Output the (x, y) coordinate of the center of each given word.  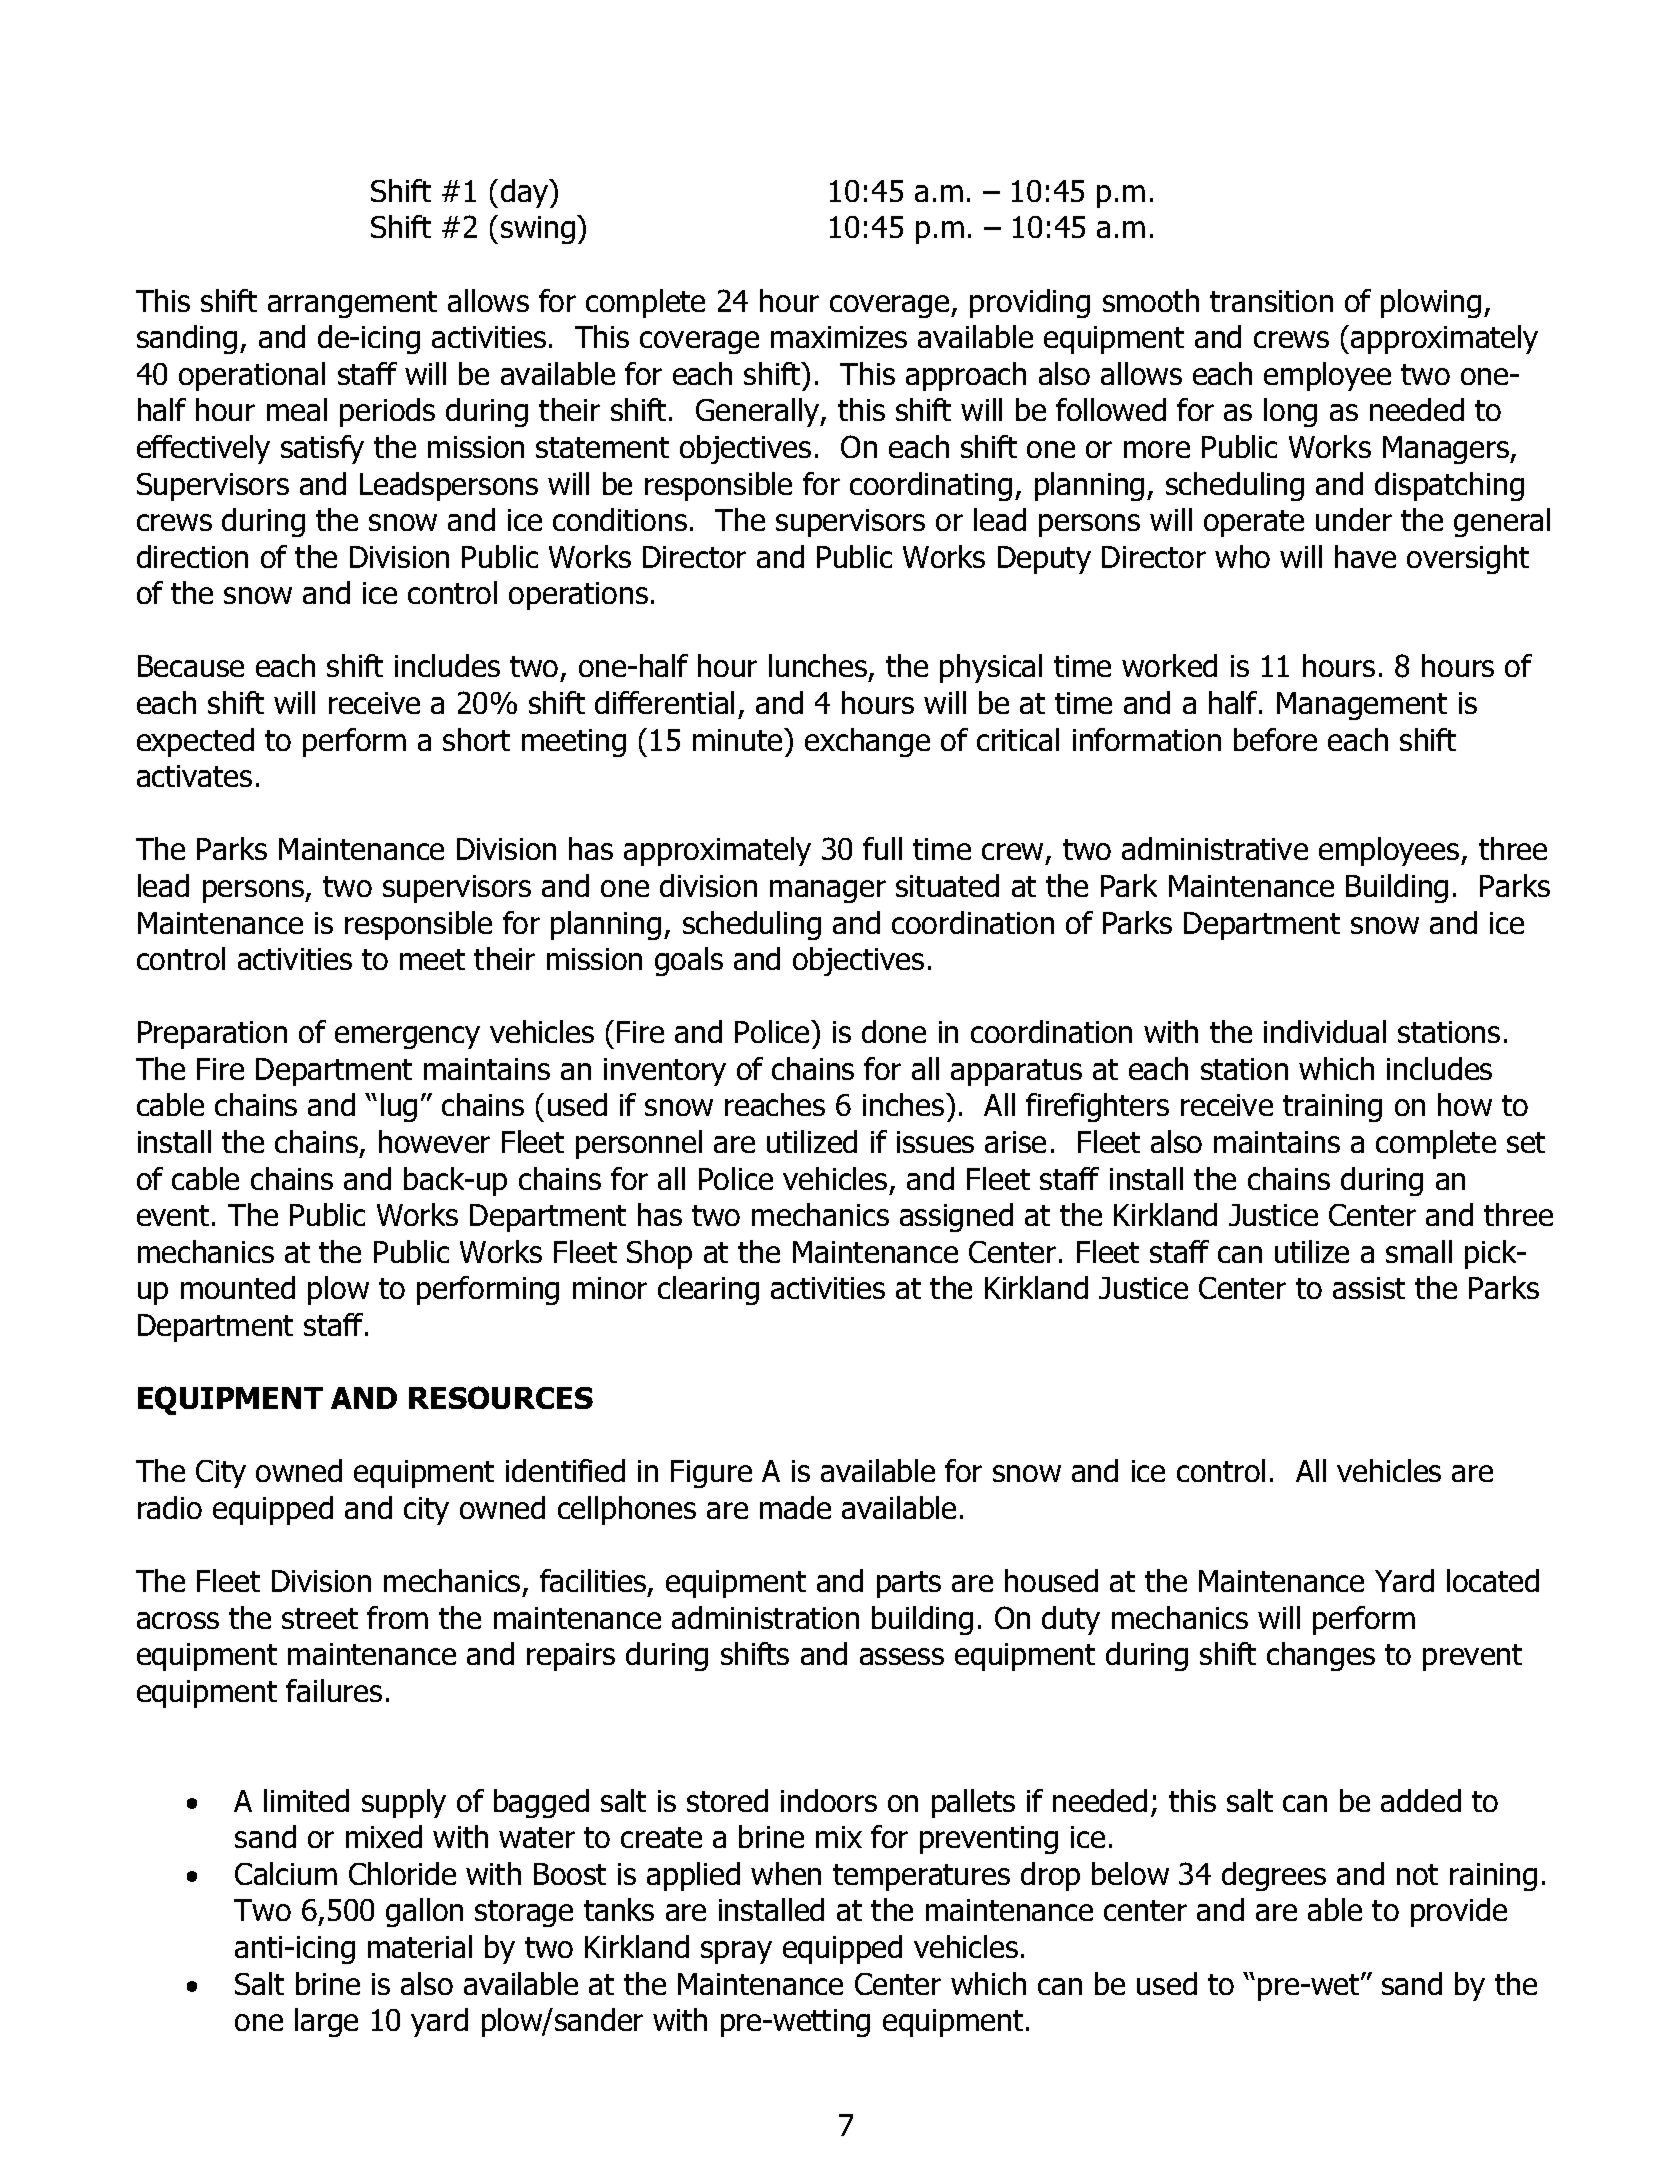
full (882, 848)
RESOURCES (501, 1397)
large (326, 2022)
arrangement (352, 304)
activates (194, 776)
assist (1369, 1288)
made (795, 1507)
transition (1271, 301)
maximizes (839, 337)
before (1275, 739)
